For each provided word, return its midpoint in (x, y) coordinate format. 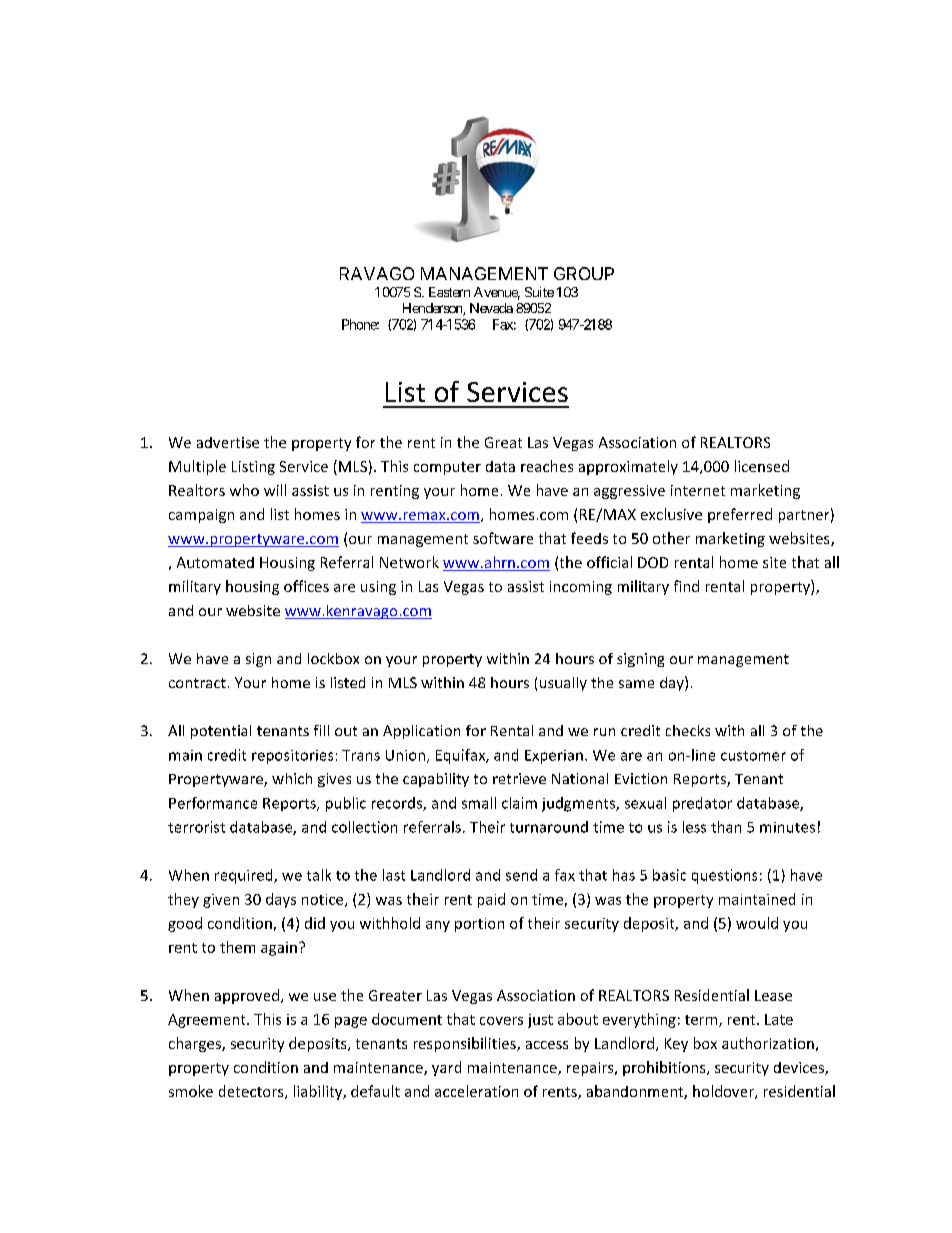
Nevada (491, 308)
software (503, 538)
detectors (252, 1092)
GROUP (584, 273)
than (726, 827)
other (671, 538)
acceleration (476, 1091)
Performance (213, 803)
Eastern (449, 292)
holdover (724, 1092)
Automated (215, 562)
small (479, 803)
